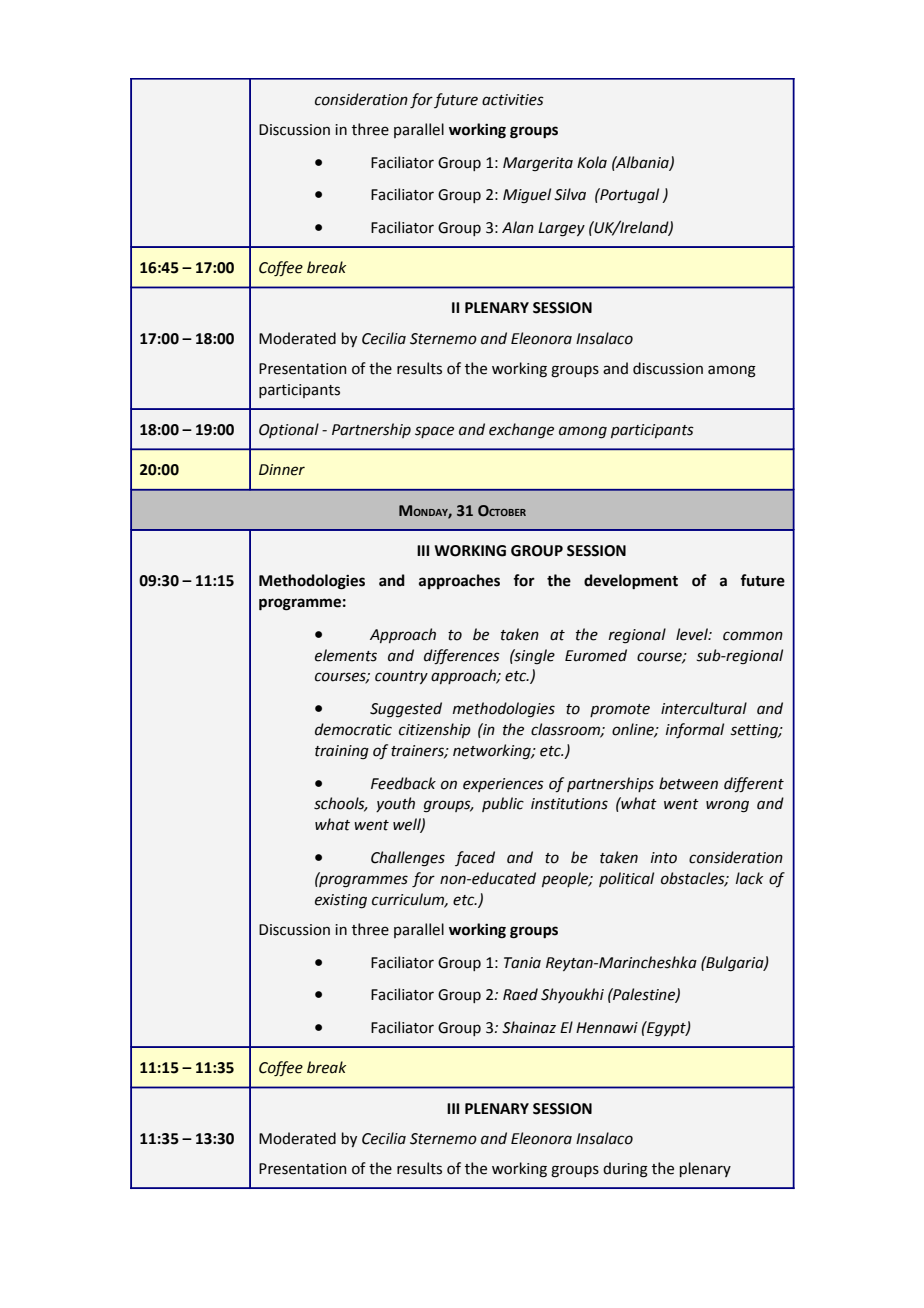 Image resolution: width=924 pixels, height=1308 pixels. I want to click on Dinner, so click(282, 470).
